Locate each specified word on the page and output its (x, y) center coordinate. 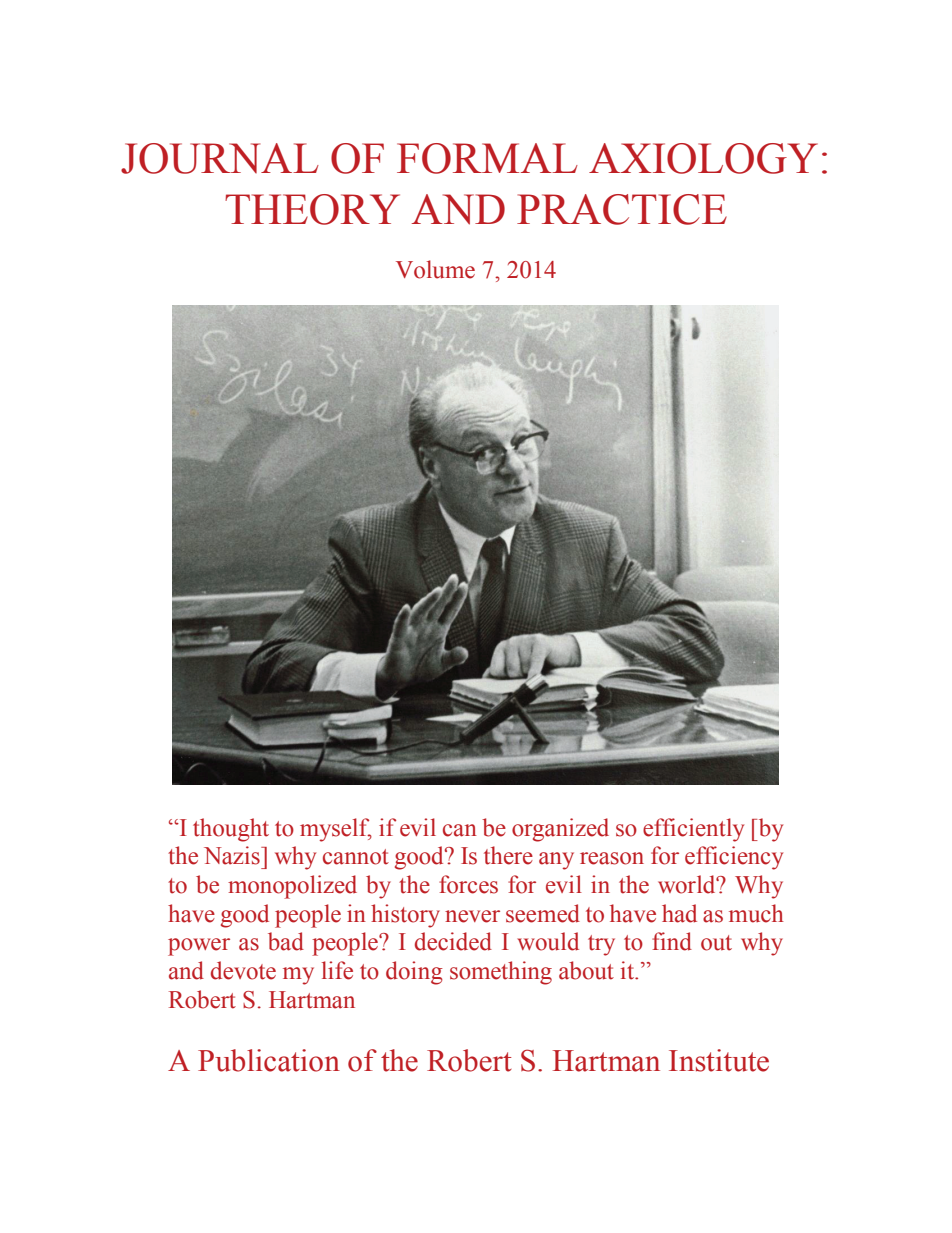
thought (231, 830)
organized (560, 830)
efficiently (693, 830)
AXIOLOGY (703, 158)
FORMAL (487, 158)
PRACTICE (622, 209)
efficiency (734, 858)
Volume (435, 269)
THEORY (312, 209)
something (501, 973)
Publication (269, 1060)
